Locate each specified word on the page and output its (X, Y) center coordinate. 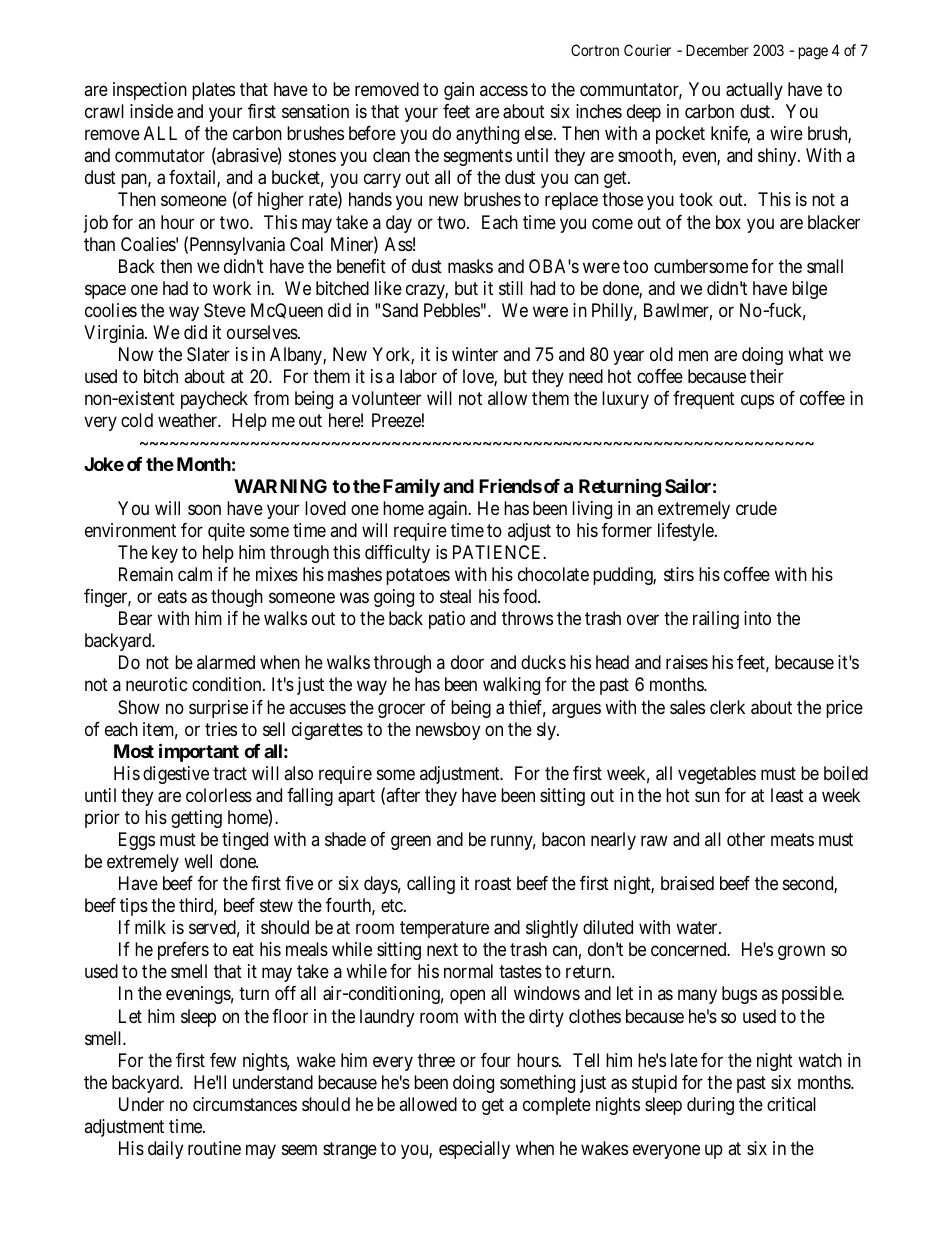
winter (475, 354)
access (504, 91)
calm (195, 574)
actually (754, 91)
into (757, 618)
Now (136, 354)
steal (455, 596)
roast (493, 884)
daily (165, 1150)
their (767, 376)
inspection (150, 91)
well (198, 861)
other (746, 839)
